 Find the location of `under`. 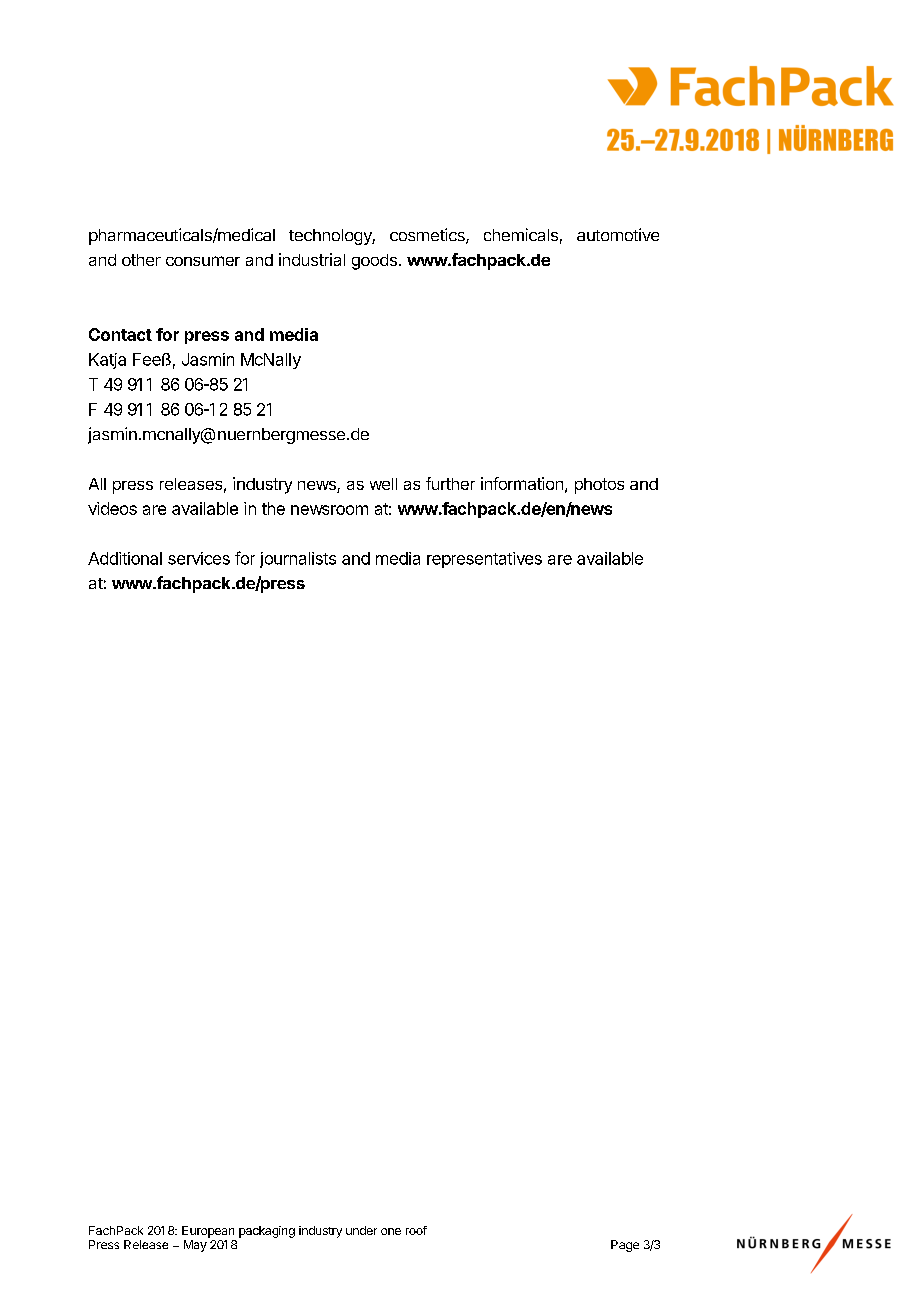

under is located at coordinates (361, 1230).
